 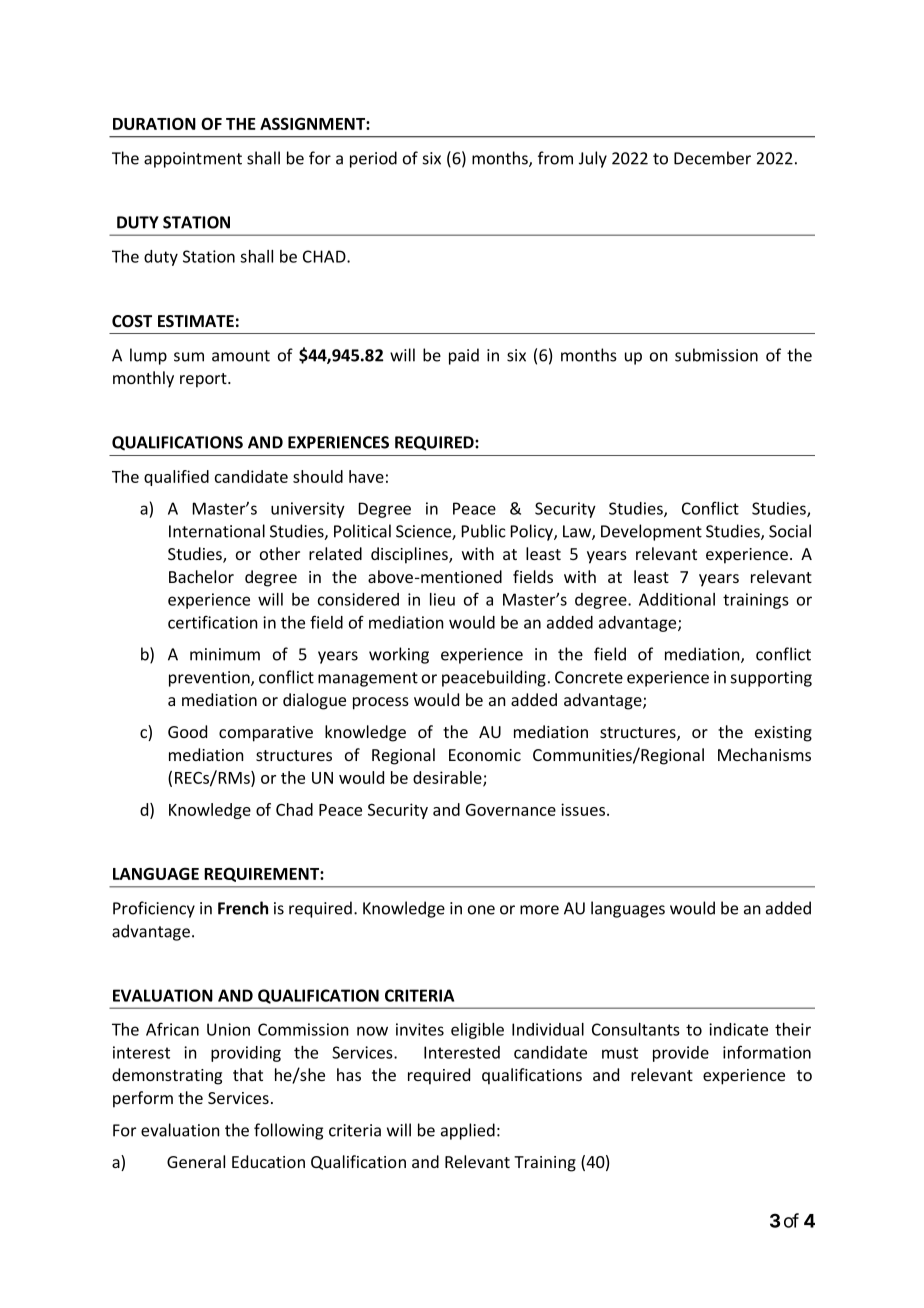 What do you see at coordinates (764, 754) in the image?
I see `Mechanisms` at bounding box center [764, 754].
